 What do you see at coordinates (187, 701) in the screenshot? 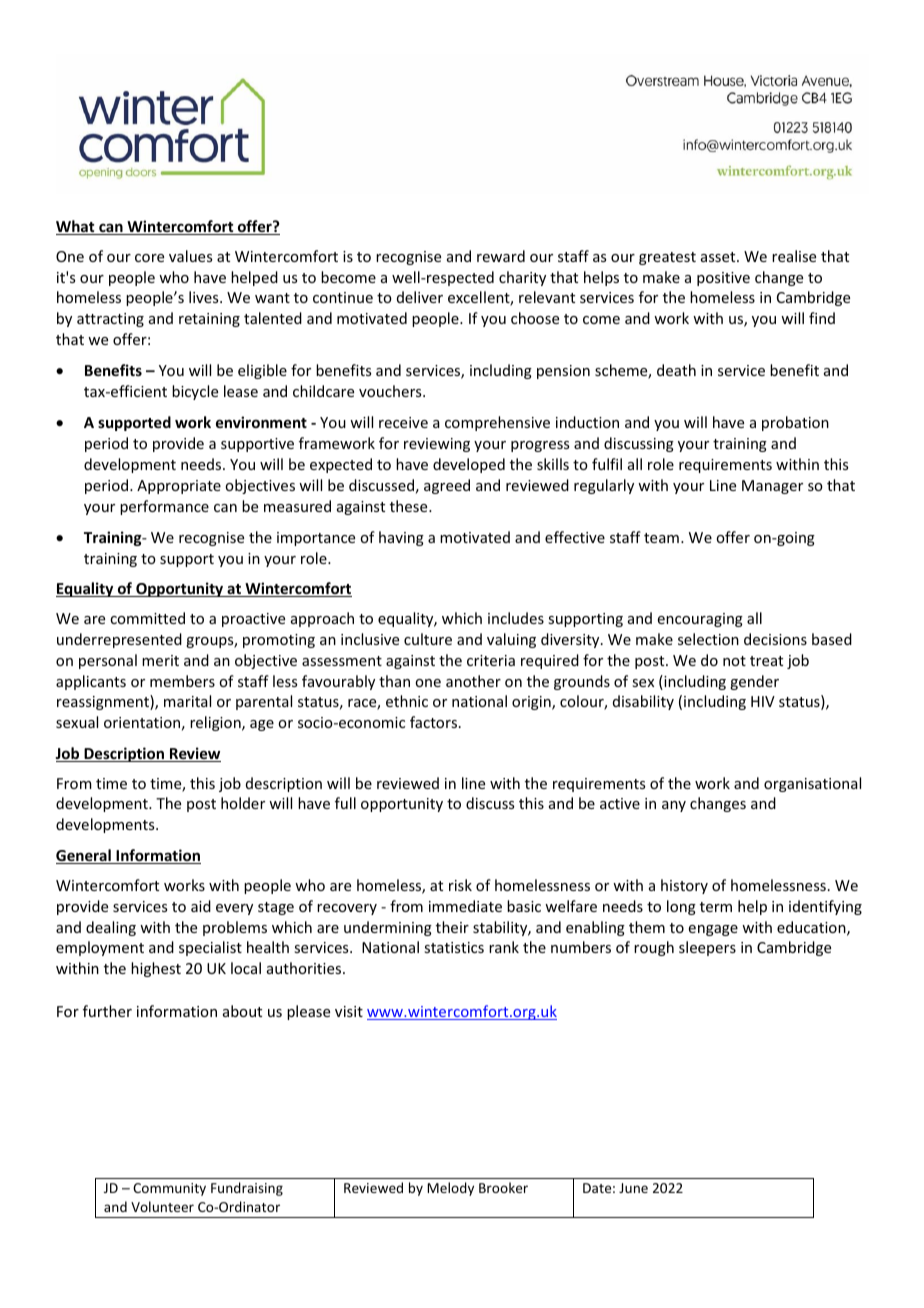
I see `marital` at bounding box center [187, 701].
